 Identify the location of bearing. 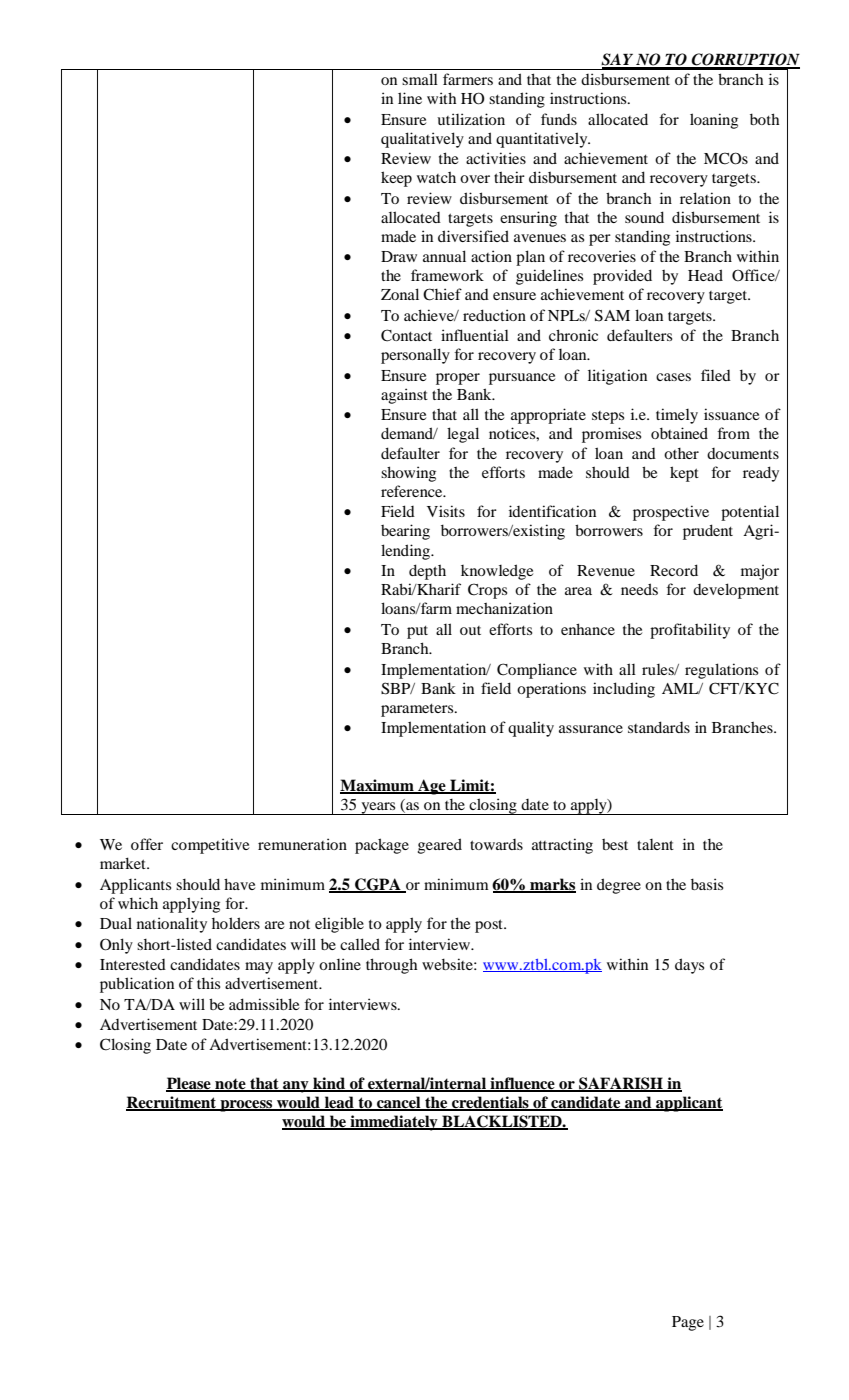
(405, 532).
